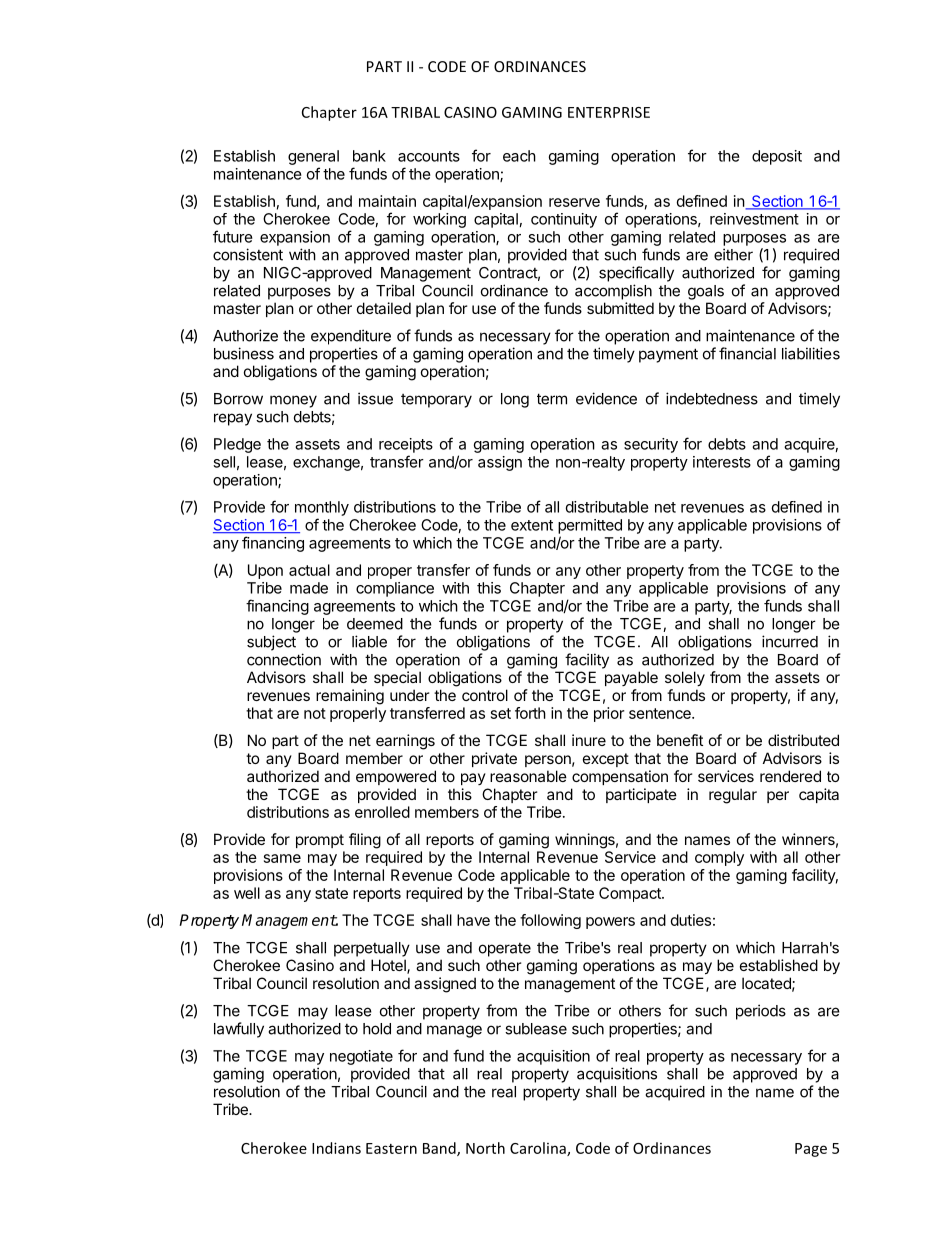 The image size is (952, 1233). What do you see at coordinates (777, 157) in the screenshot?
I see `deposit` at bounding box center [777, 157].
